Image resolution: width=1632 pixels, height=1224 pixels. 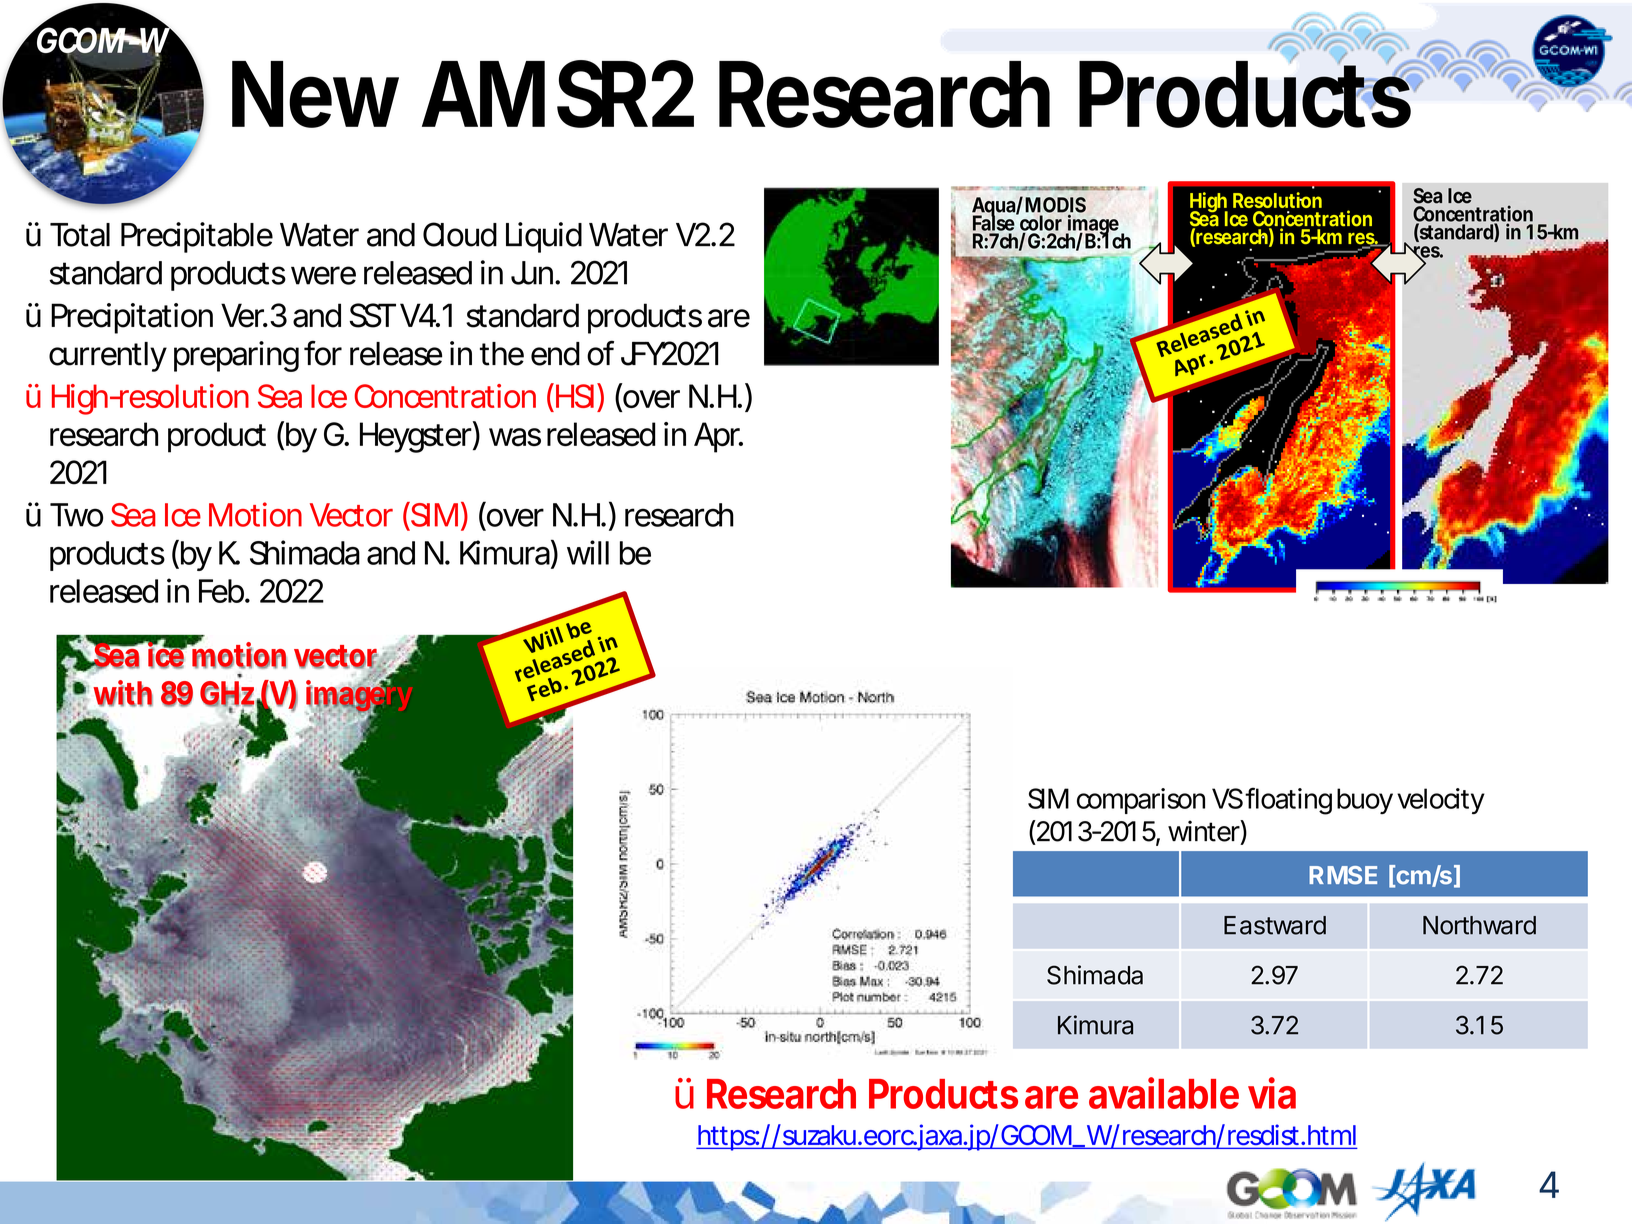 What do you see at coordinates (1272, 1093) in the screenshot?
I see `via` at bounding box center [1272, 1093].
